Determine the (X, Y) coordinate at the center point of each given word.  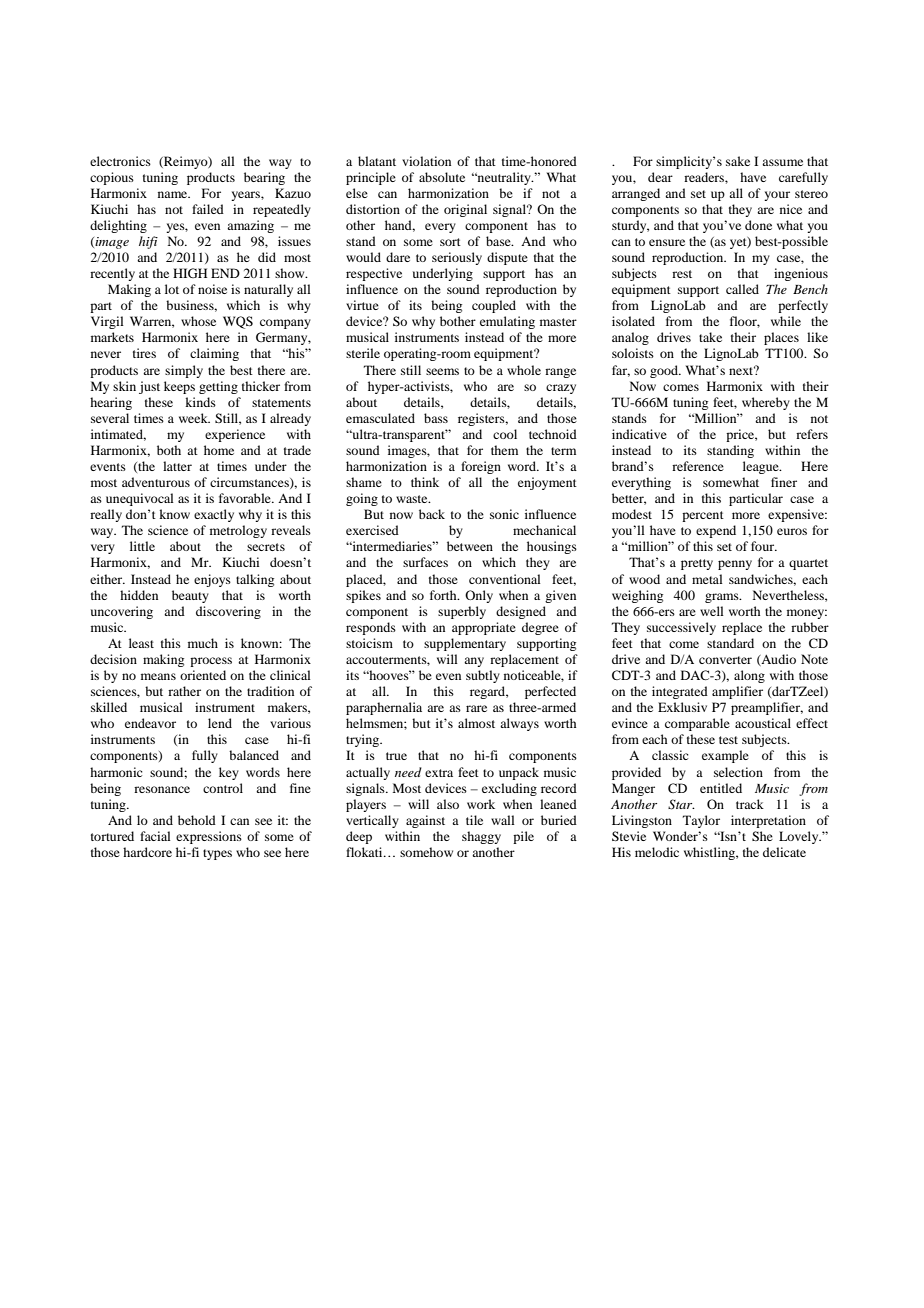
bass (436, 418)
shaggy (481, 837)
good (665, 371)
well (712, 611)
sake (738, 161)
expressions (209, 837)
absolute (442, 177)
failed (208, 209)
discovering (228, 612)
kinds (200, 402)
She (762, 836)
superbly (462, 612)
